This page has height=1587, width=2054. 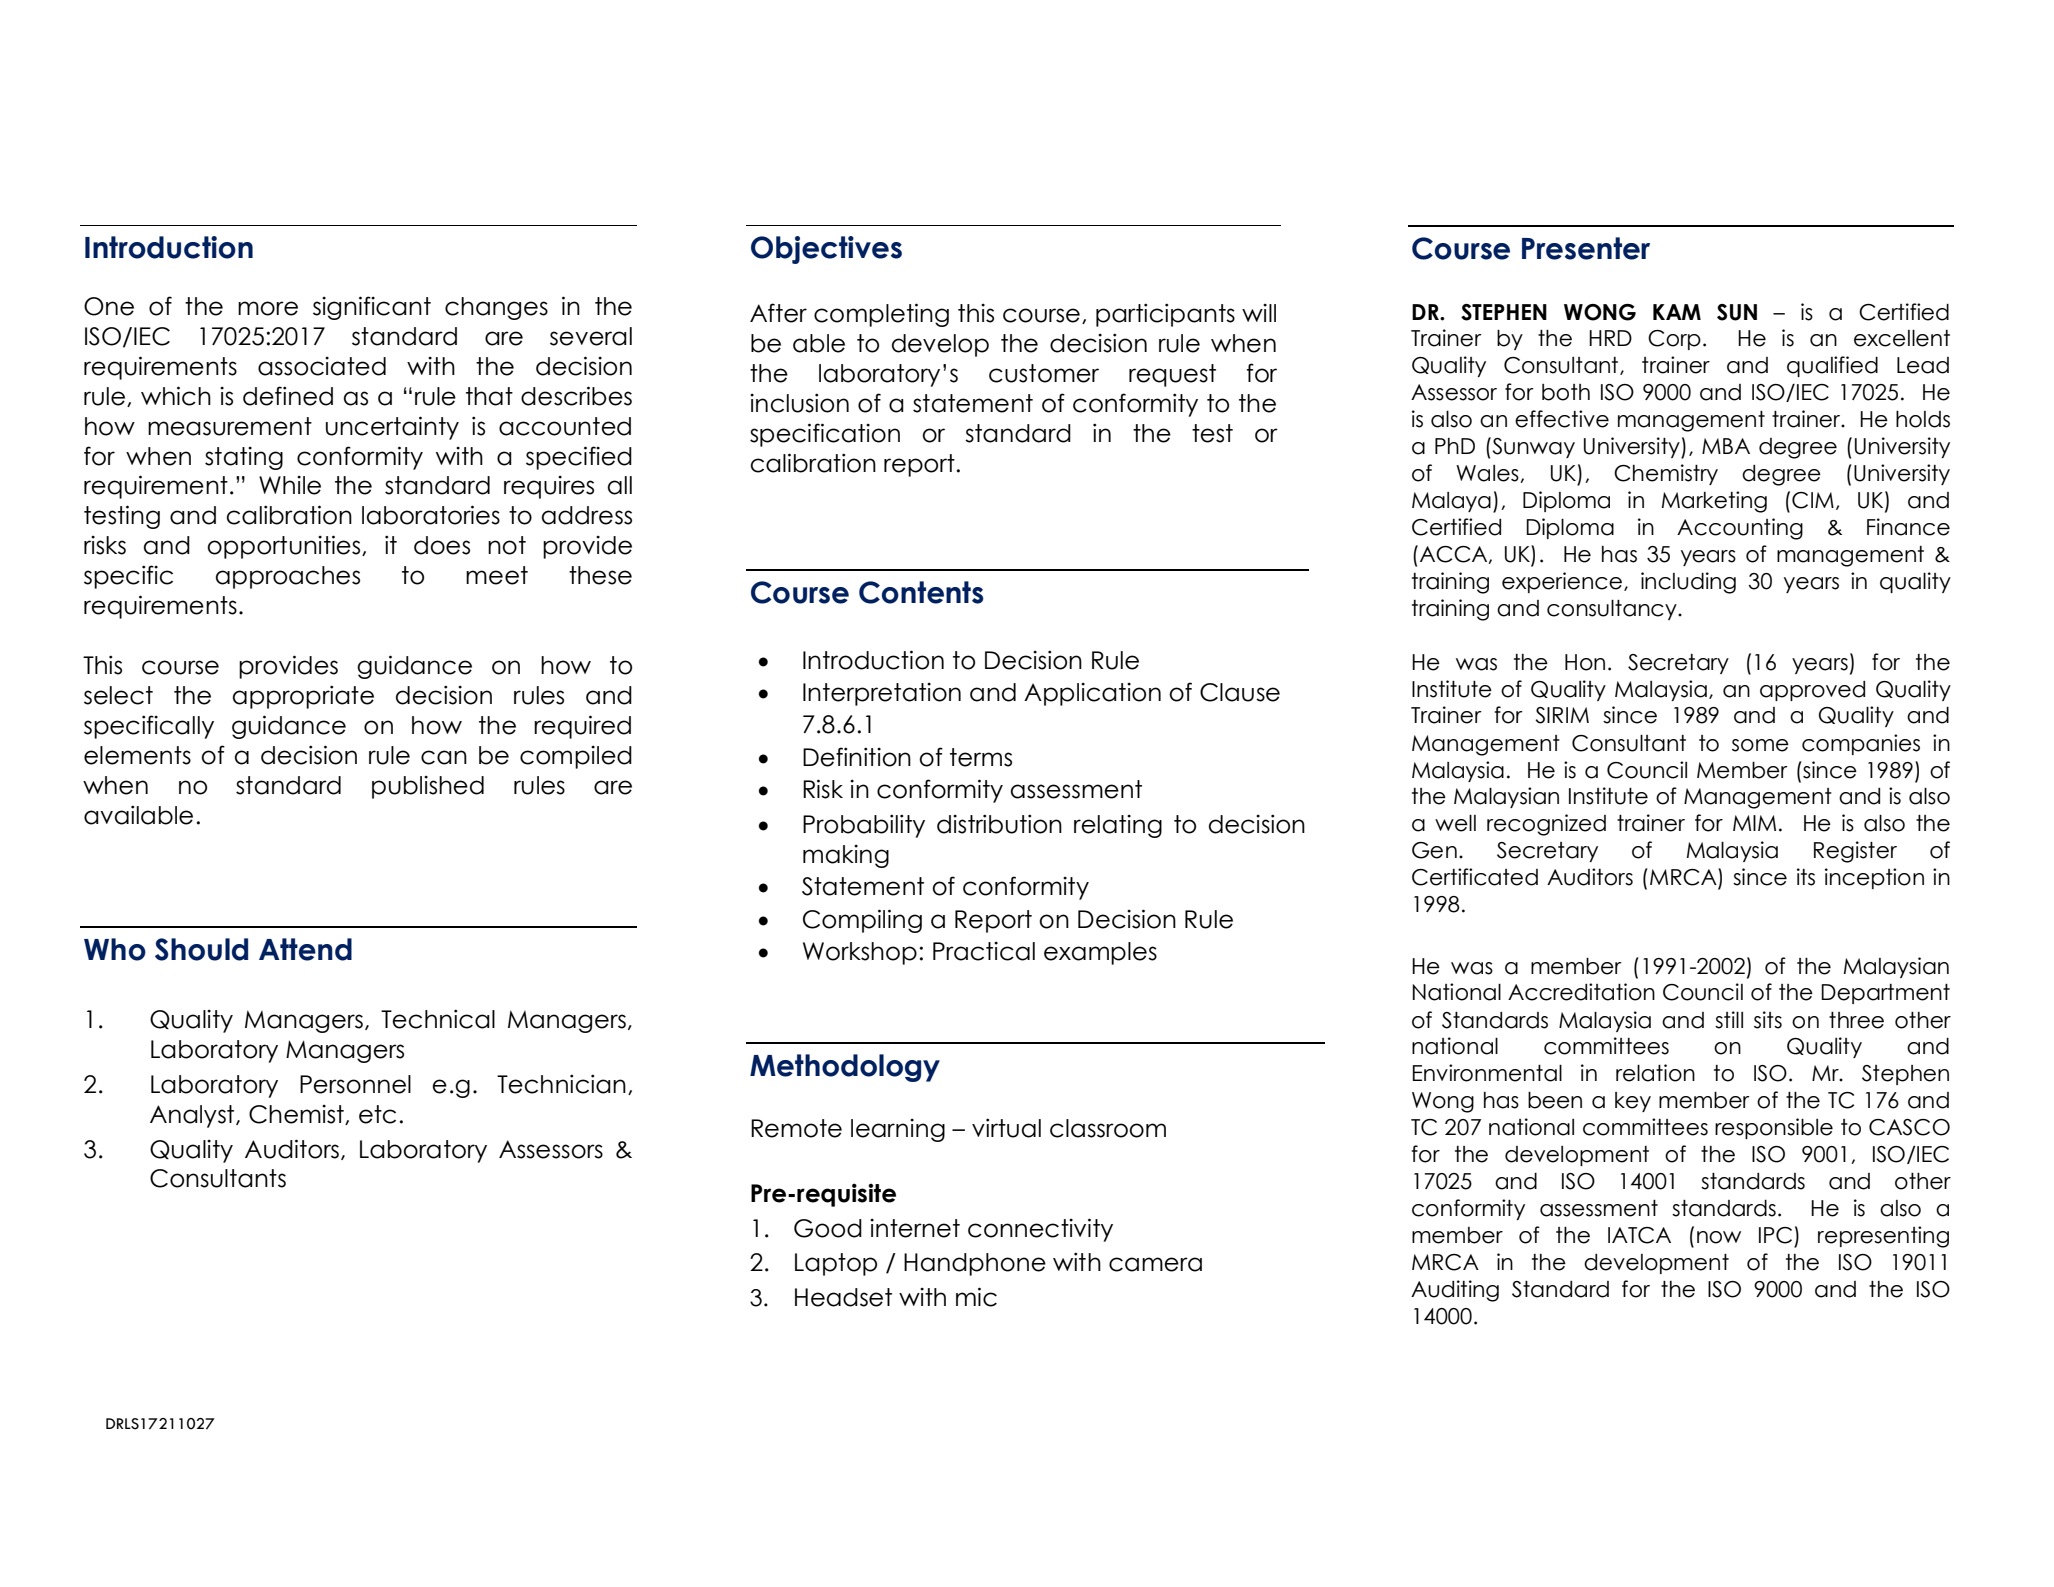 I want to click on Handphone, so click(x=975, y=1264).
